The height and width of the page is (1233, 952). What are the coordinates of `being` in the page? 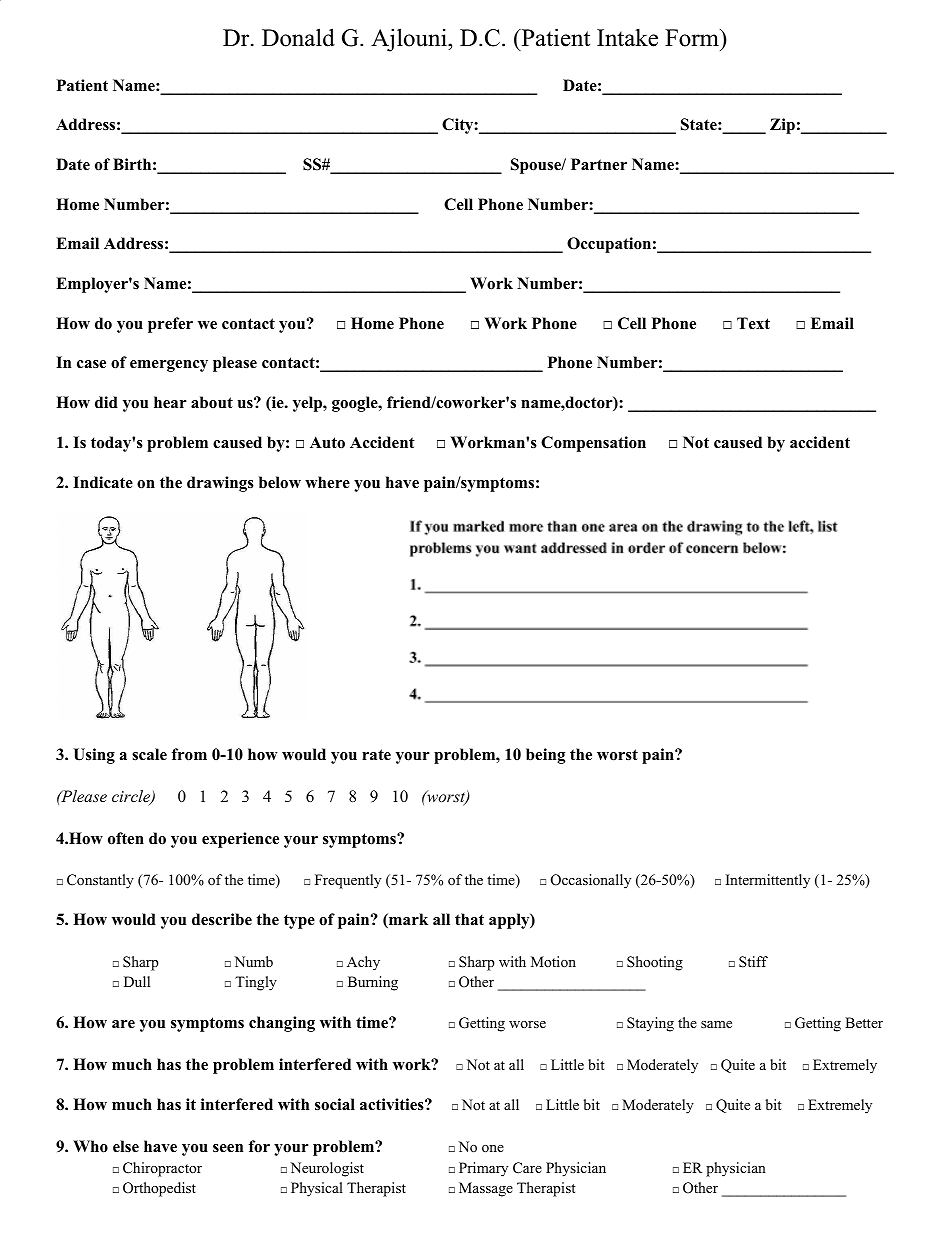 It's located at (545, 756).
